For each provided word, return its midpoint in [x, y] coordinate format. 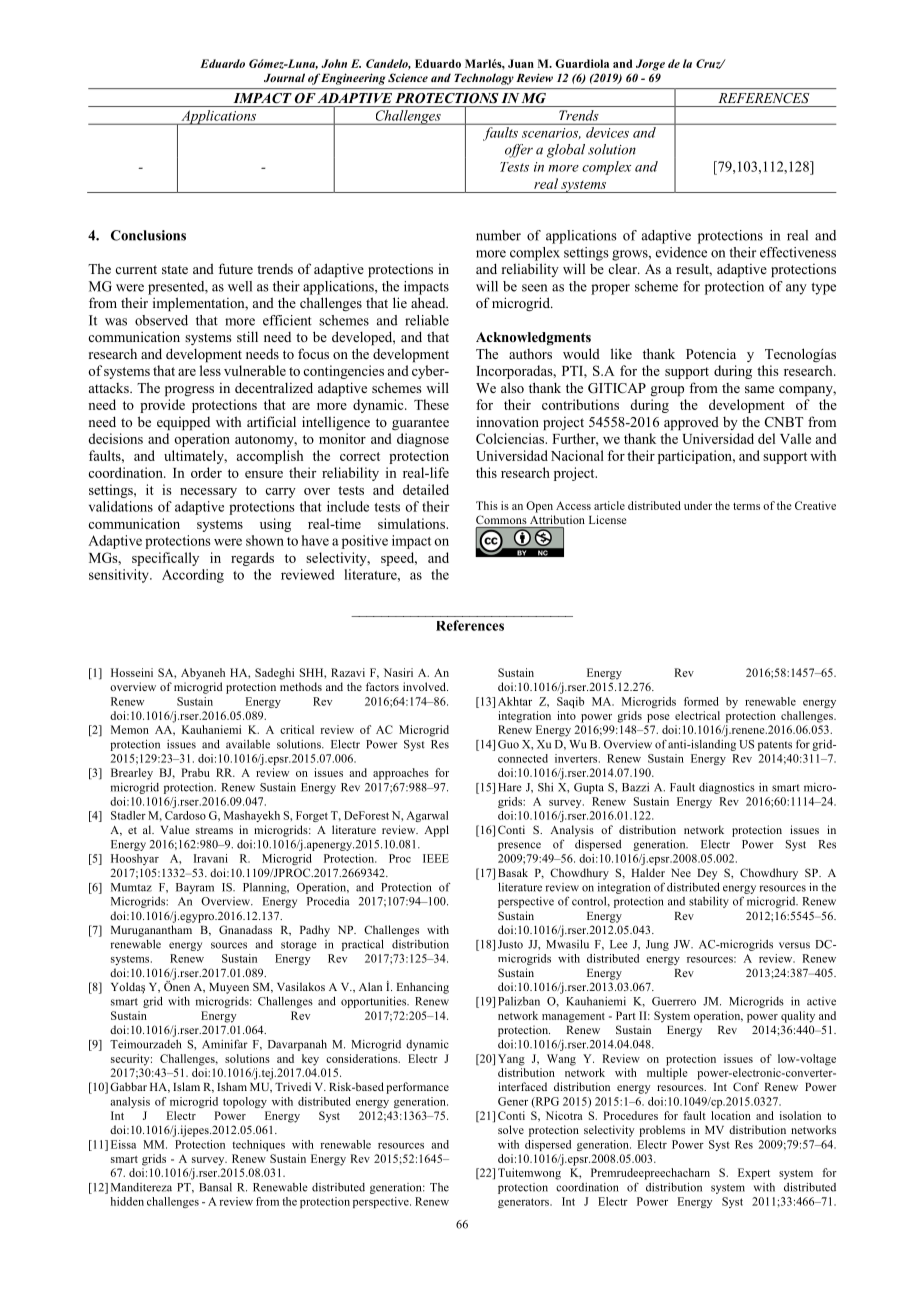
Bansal [215, 1187]
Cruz [709, 64]
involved [425, 686]
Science [408, 77]
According [193, 576]
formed [701, 701]
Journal [284, 77]
